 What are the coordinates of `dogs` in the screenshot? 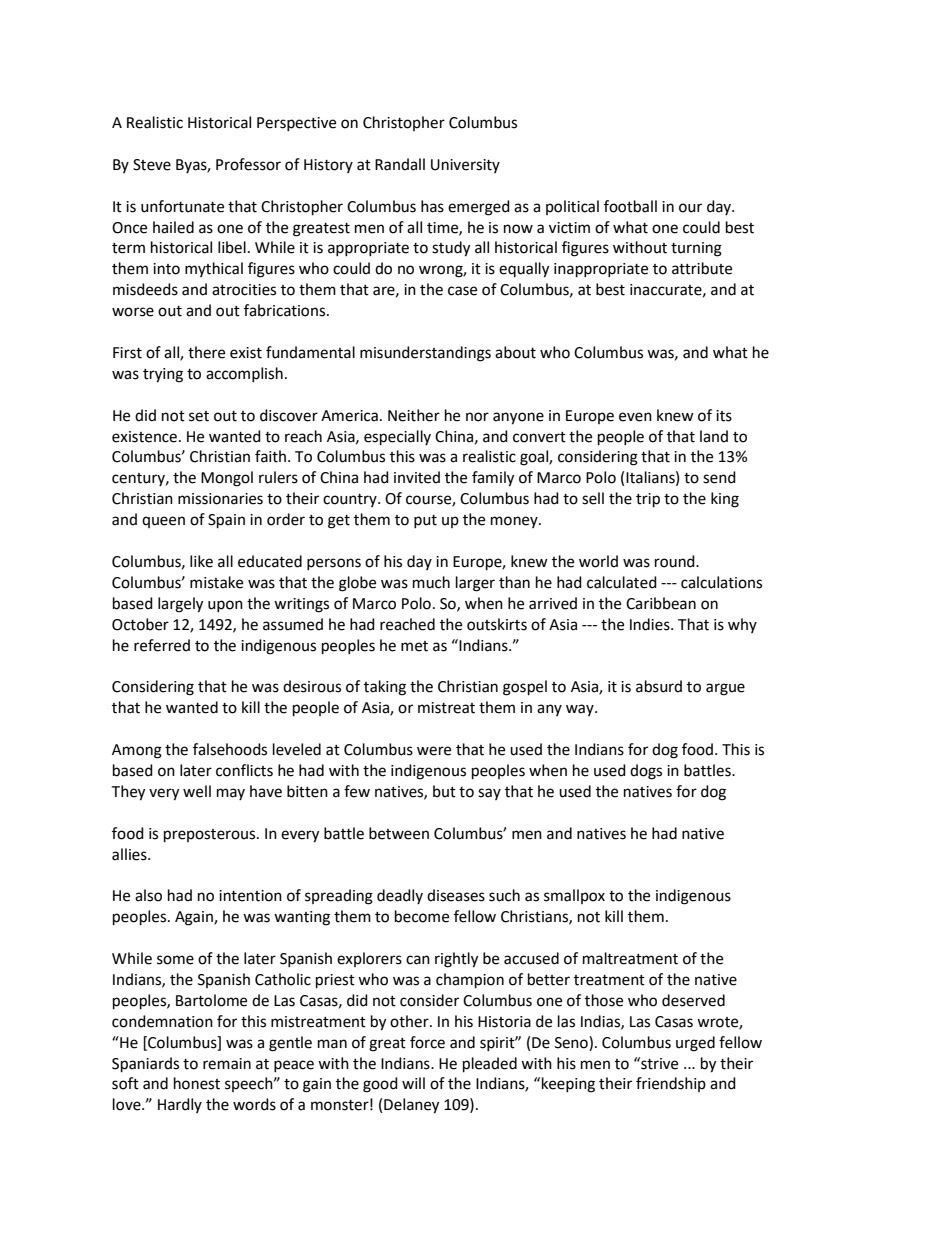 It's located at (646, 772).
